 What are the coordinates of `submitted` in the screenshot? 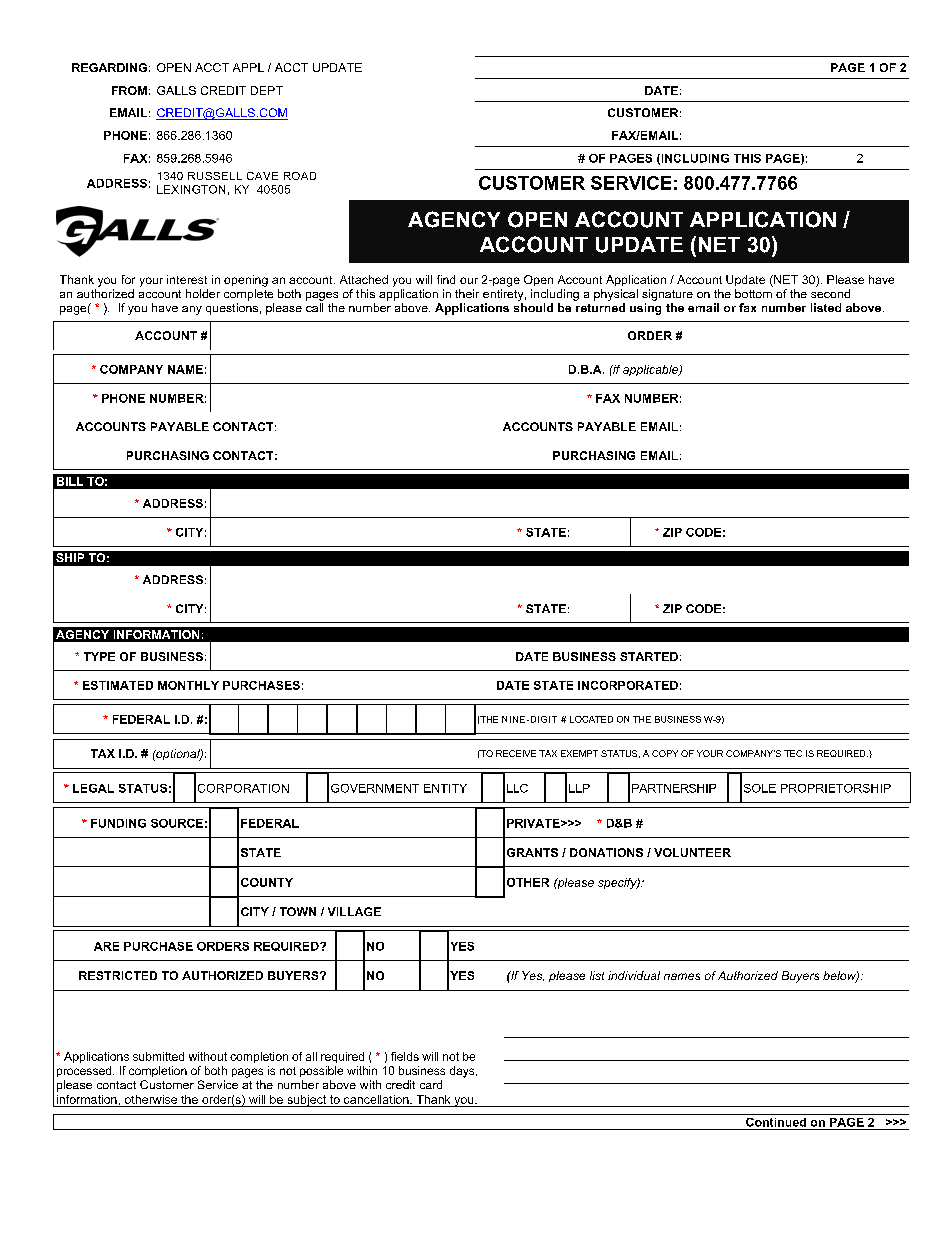 It's located at (158, 1056).
